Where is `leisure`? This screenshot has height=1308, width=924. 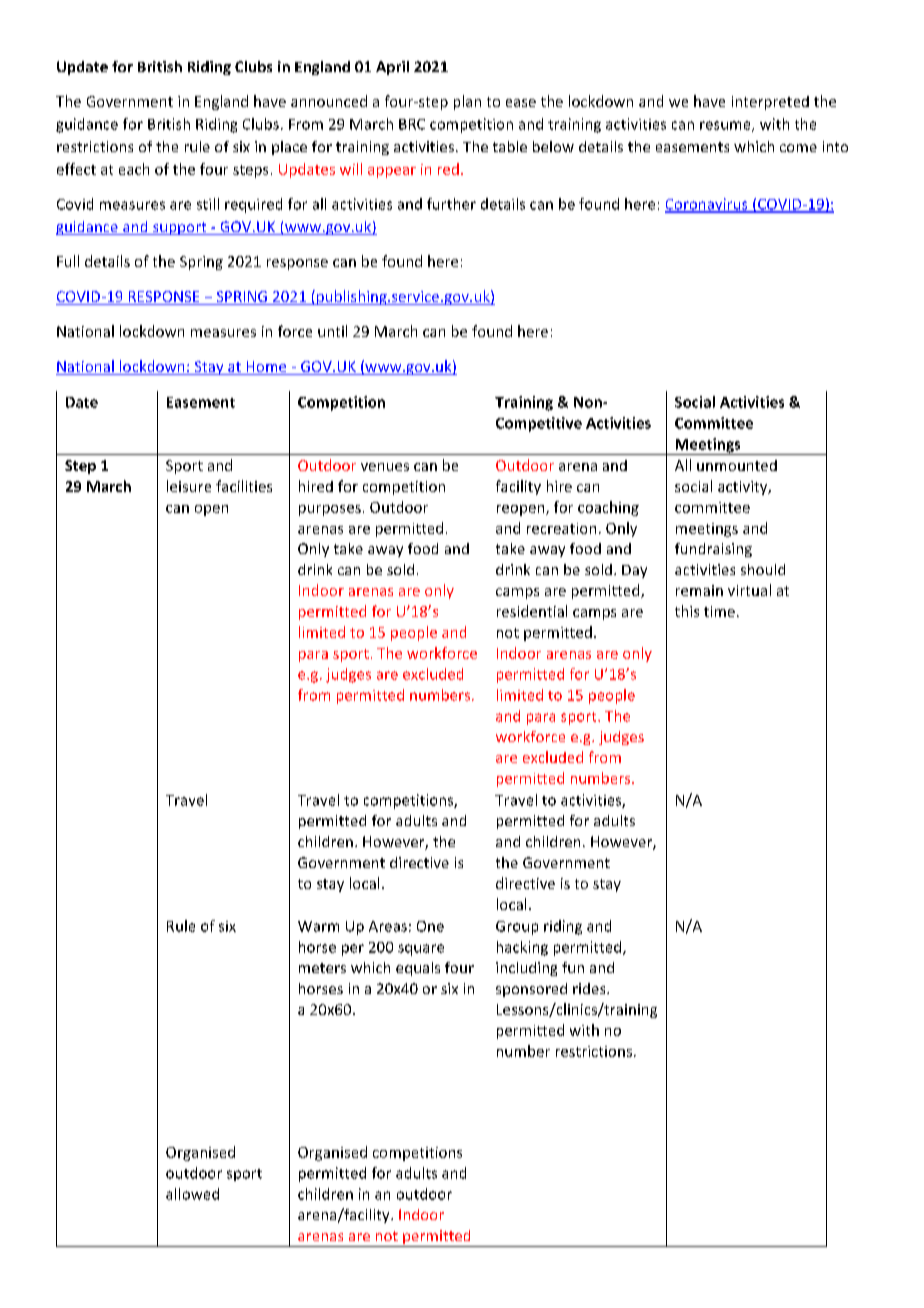 leisure is located at coordinates (189, 486).
